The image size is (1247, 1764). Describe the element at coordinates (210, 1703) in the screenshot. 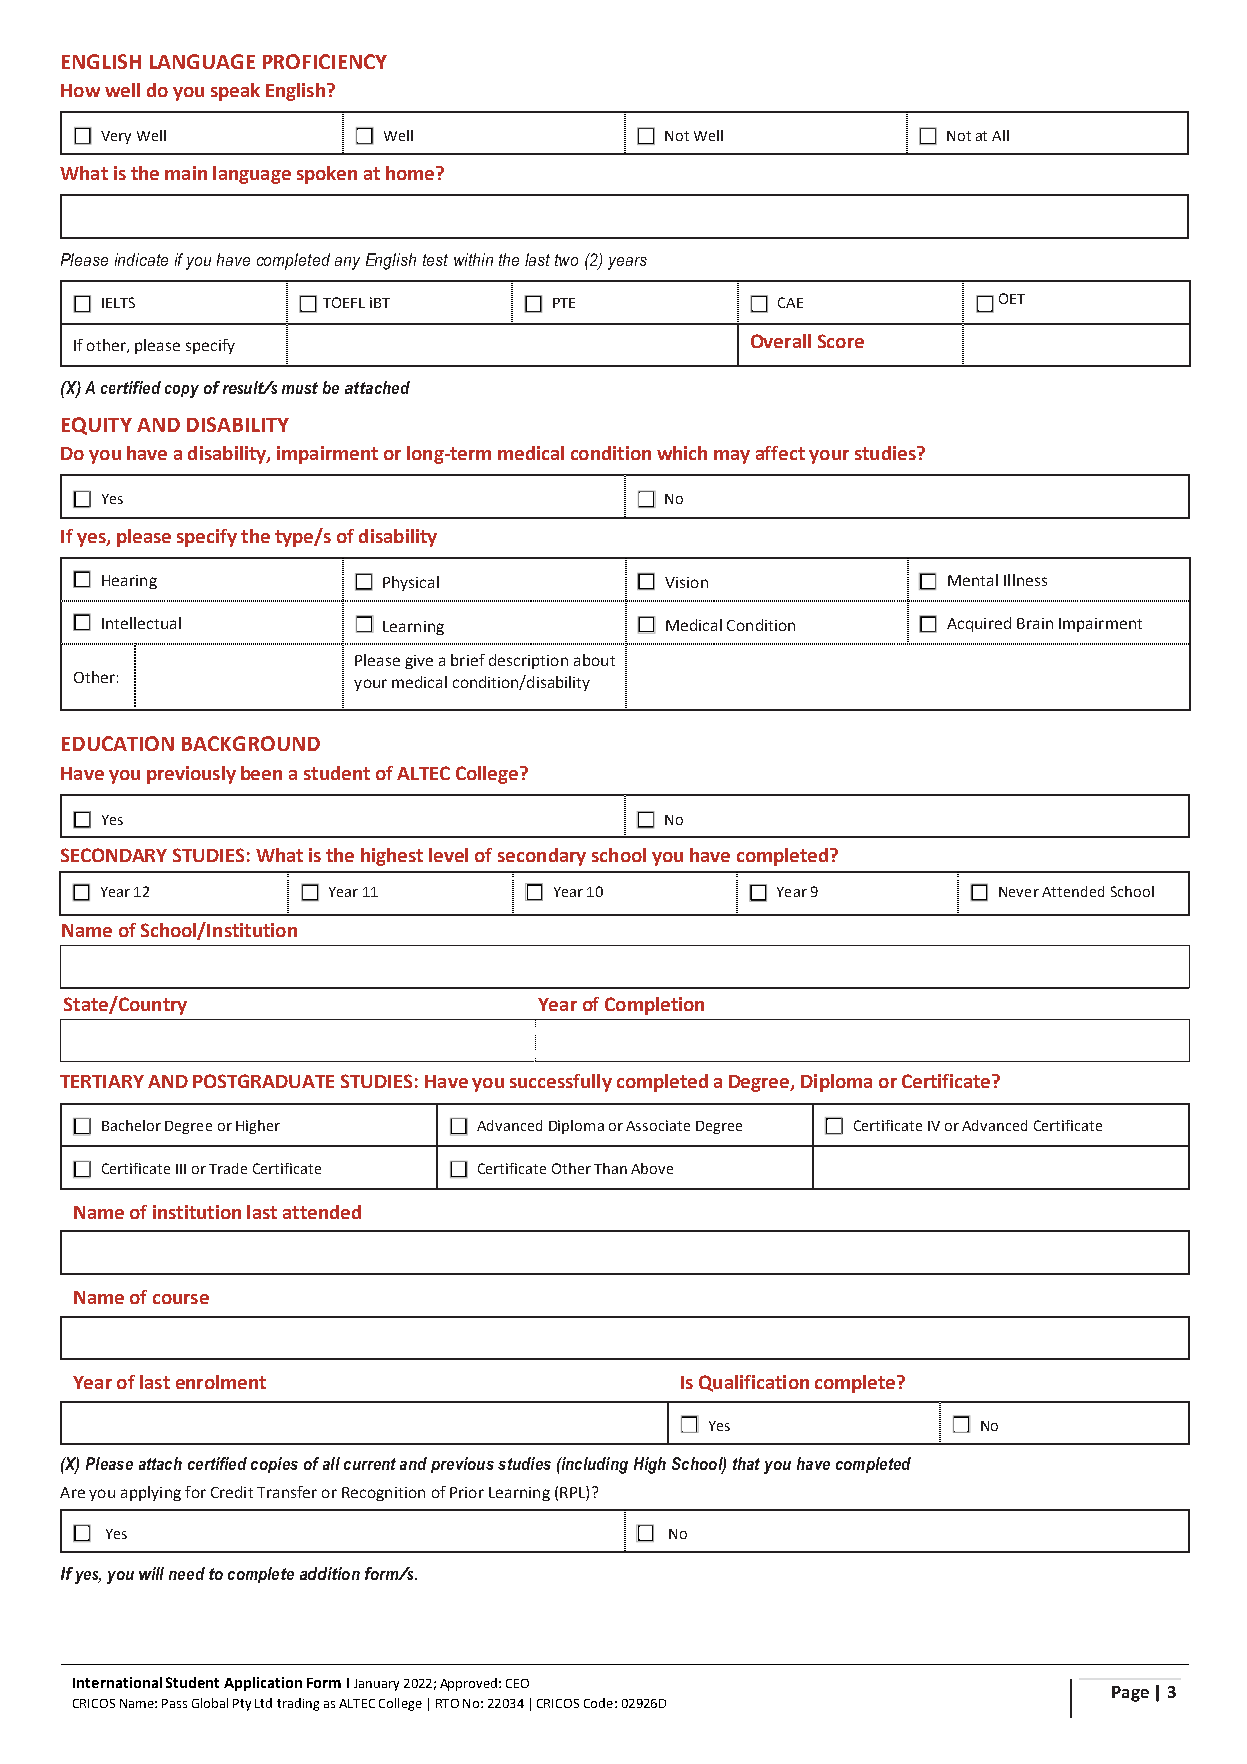

I see `Global` at that location.
